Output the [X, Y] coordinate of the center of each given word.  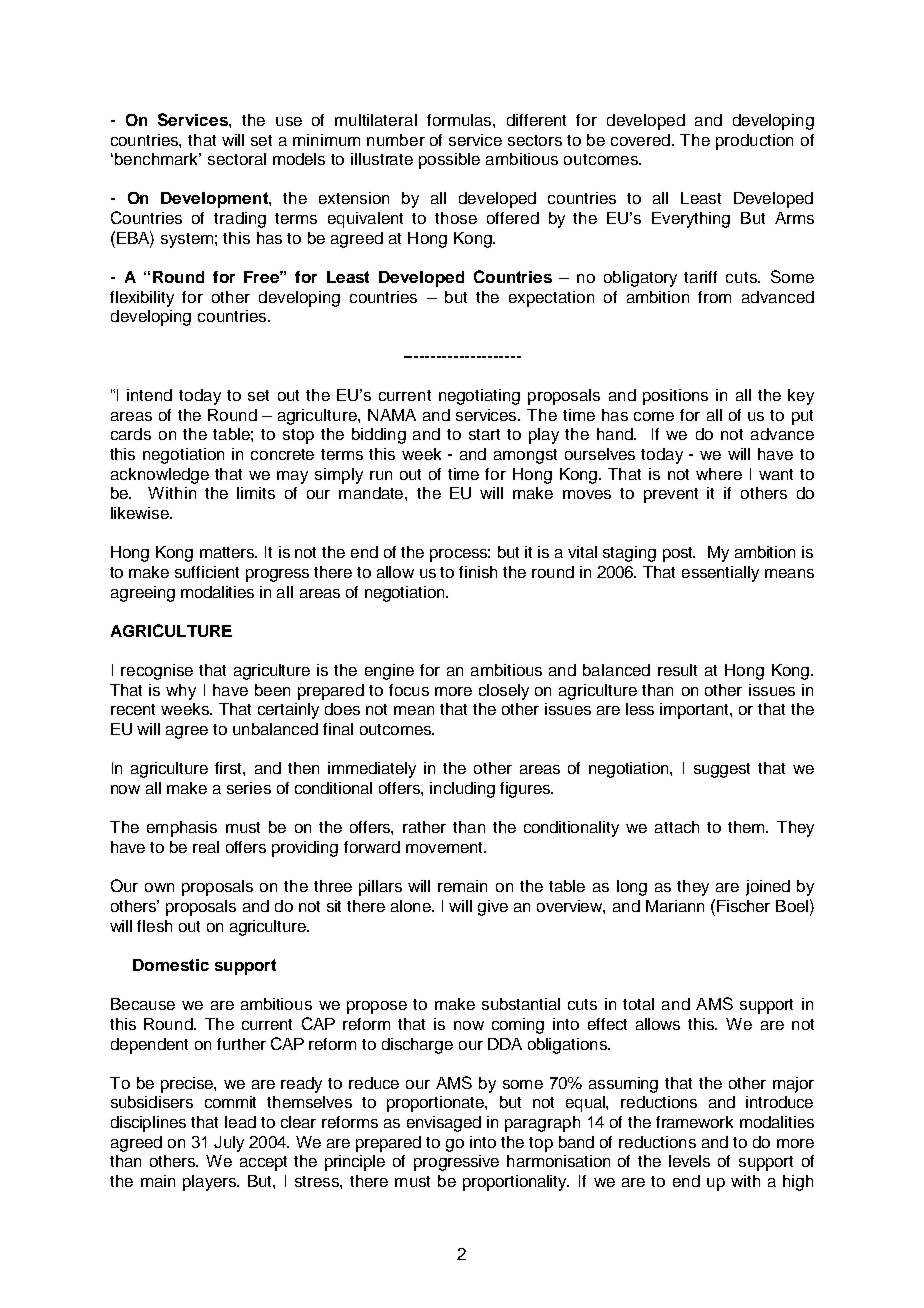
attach [677, 827]
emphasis [182, 829]
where [719, 474]
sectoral [237, 159]
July [229, 1144]
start [484, 434]
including [462, 790]
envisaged [444, 1124]
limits [256, 493]
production [754, 142]
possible [449, 161]
